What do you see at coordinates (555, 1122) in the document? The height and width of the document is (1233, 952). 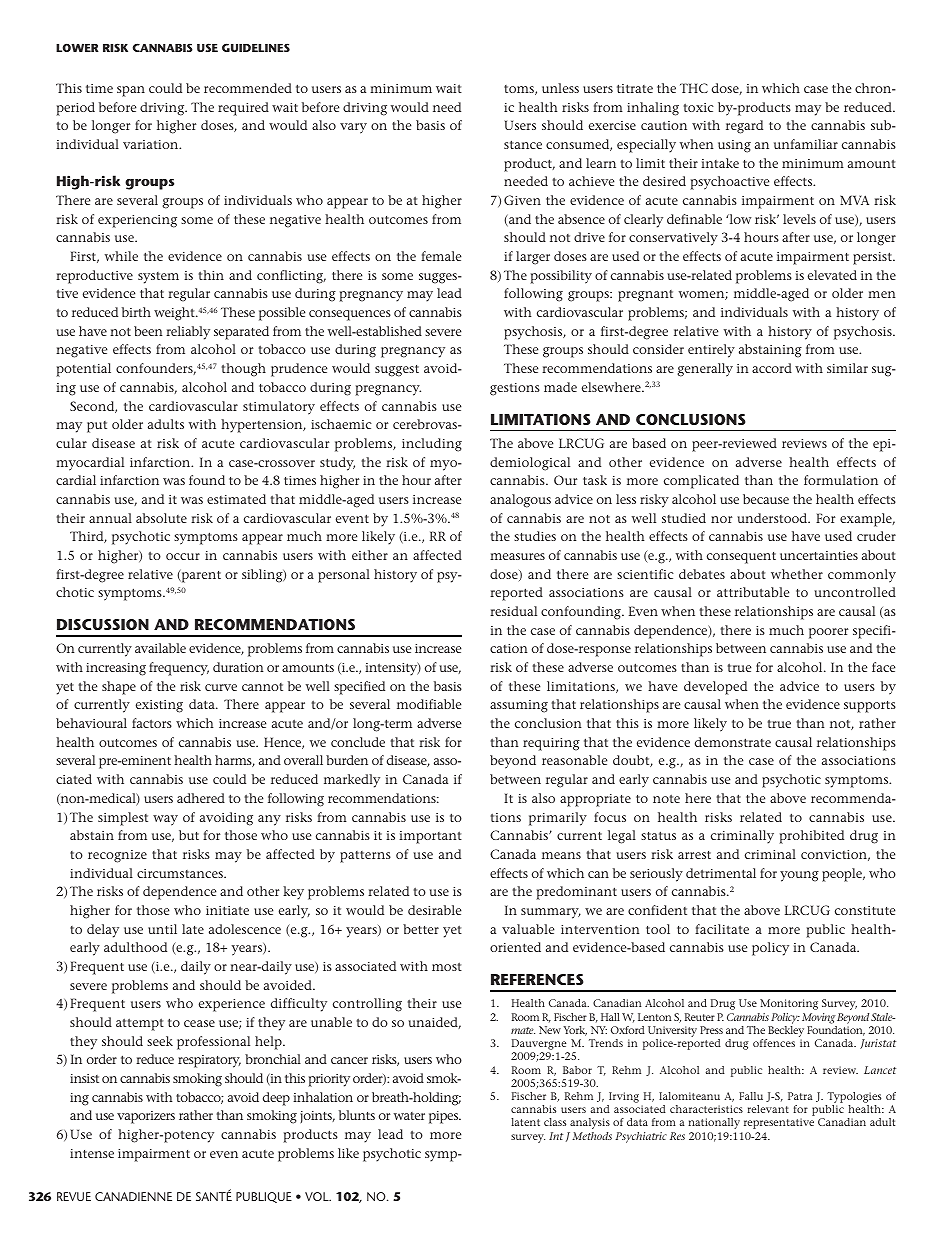 I see `class` at bounding box center [555, 1122].
